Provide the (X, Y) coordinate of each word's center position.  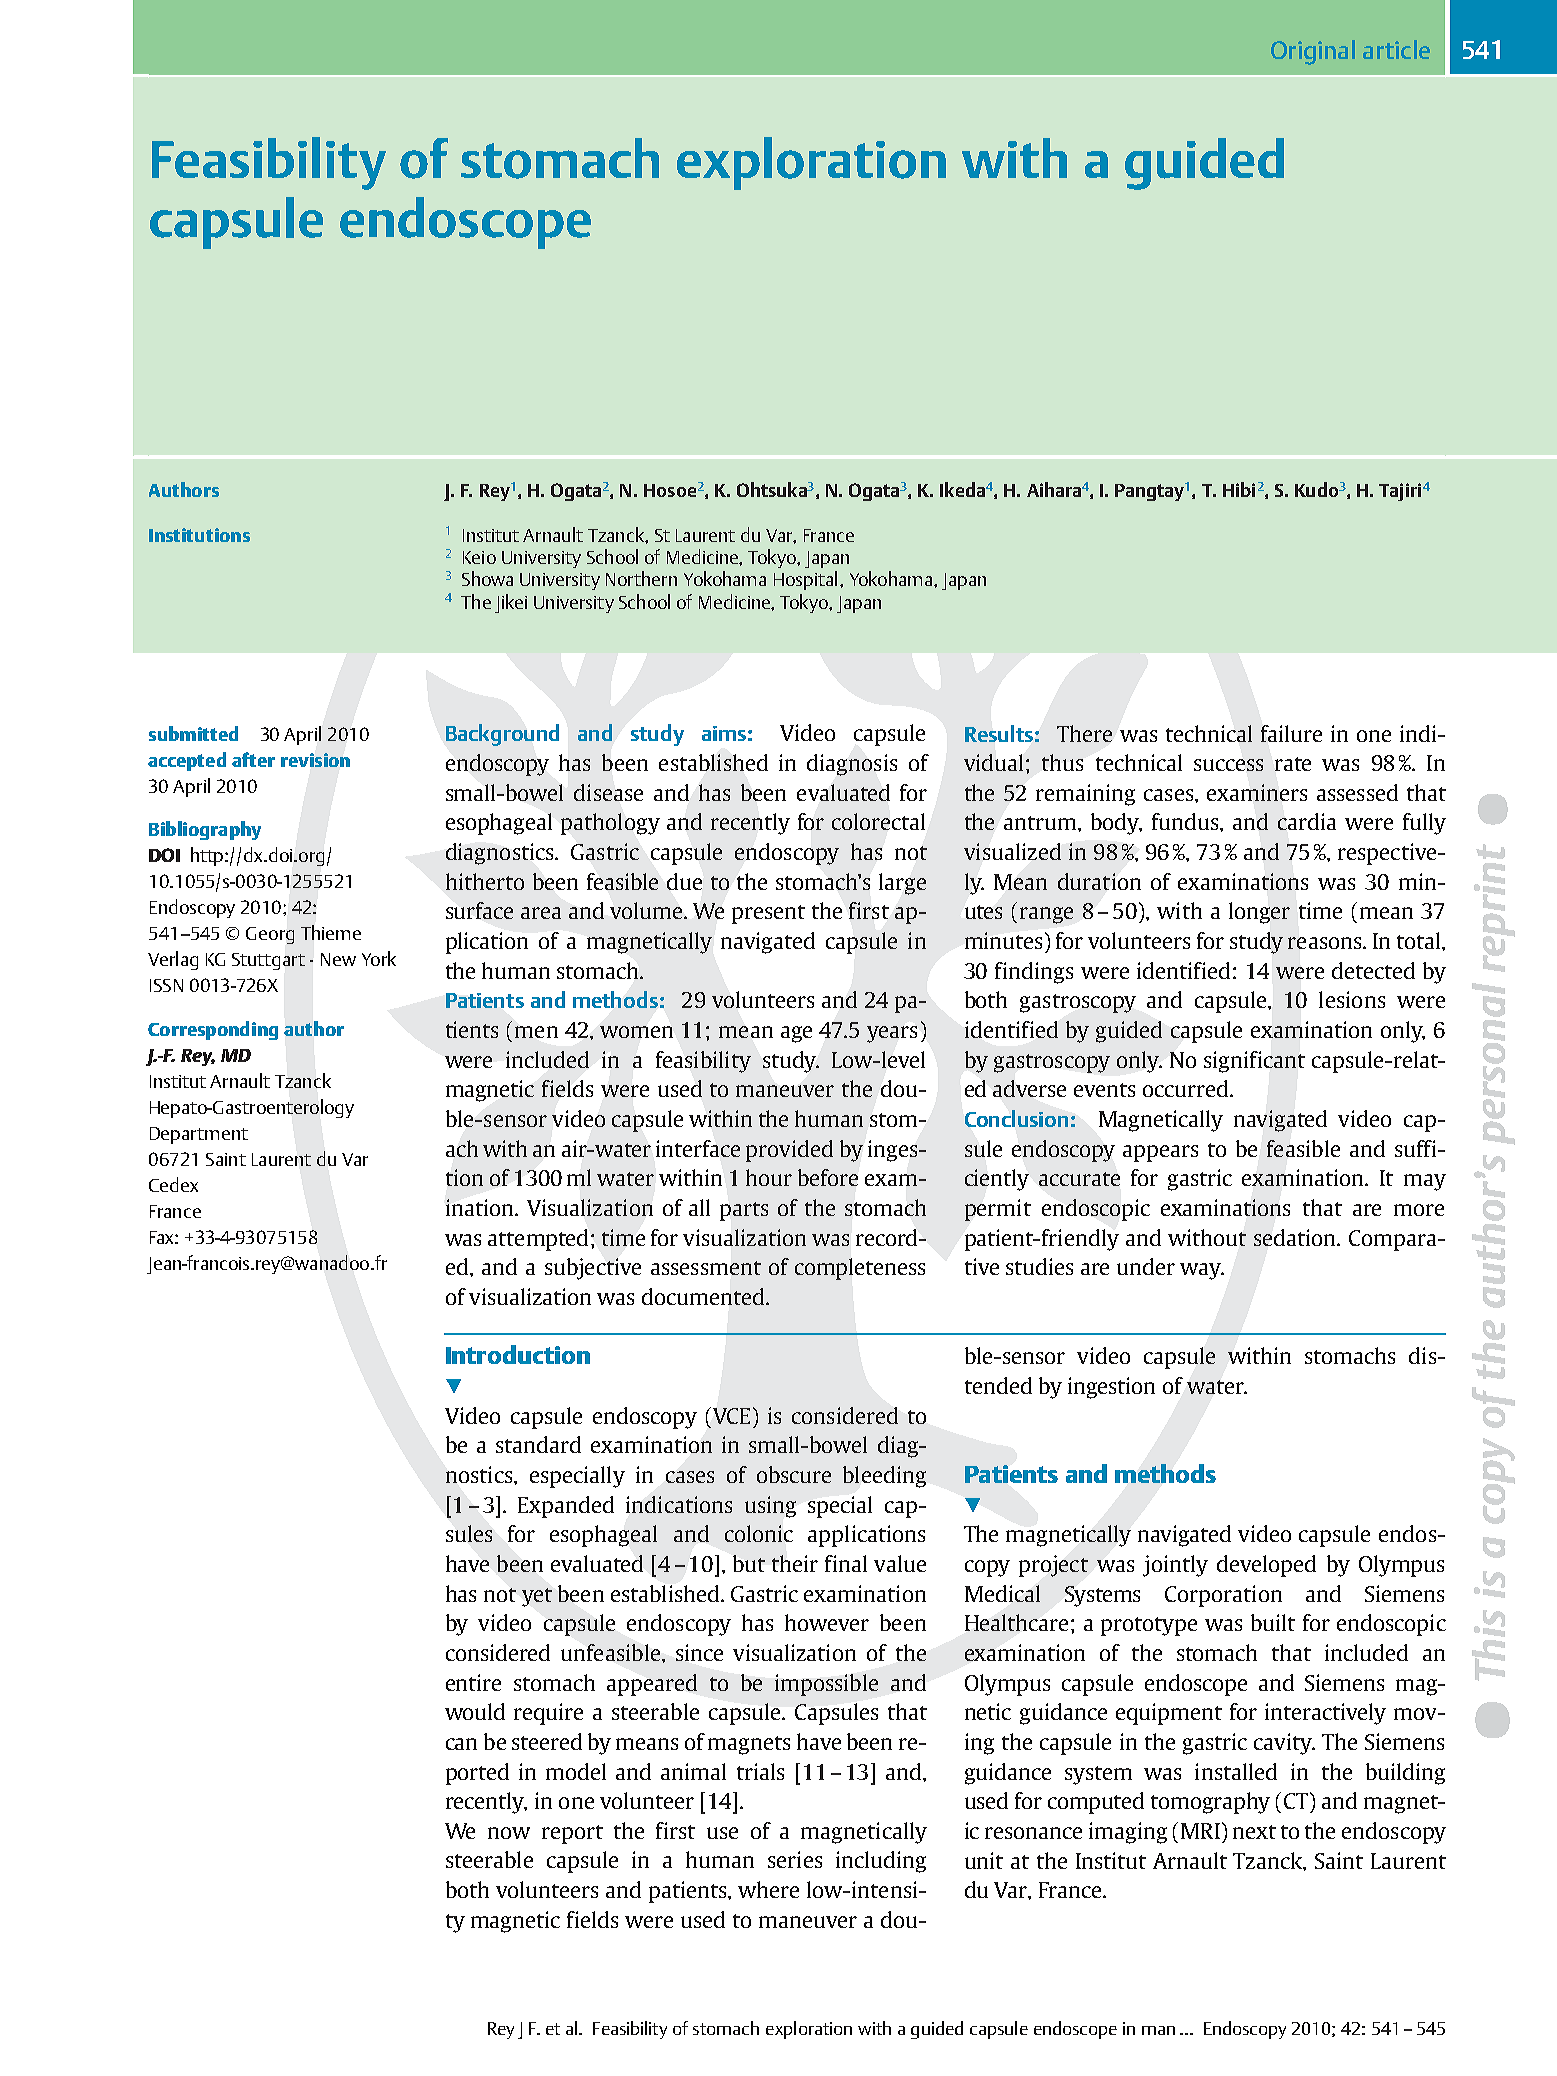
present (768, 914)
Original (1313, 52)
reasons (1326, 943)
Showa (487, 578)
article (1396, 49)
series (795, 1859)
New (338, 959)
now (509, 1833)
